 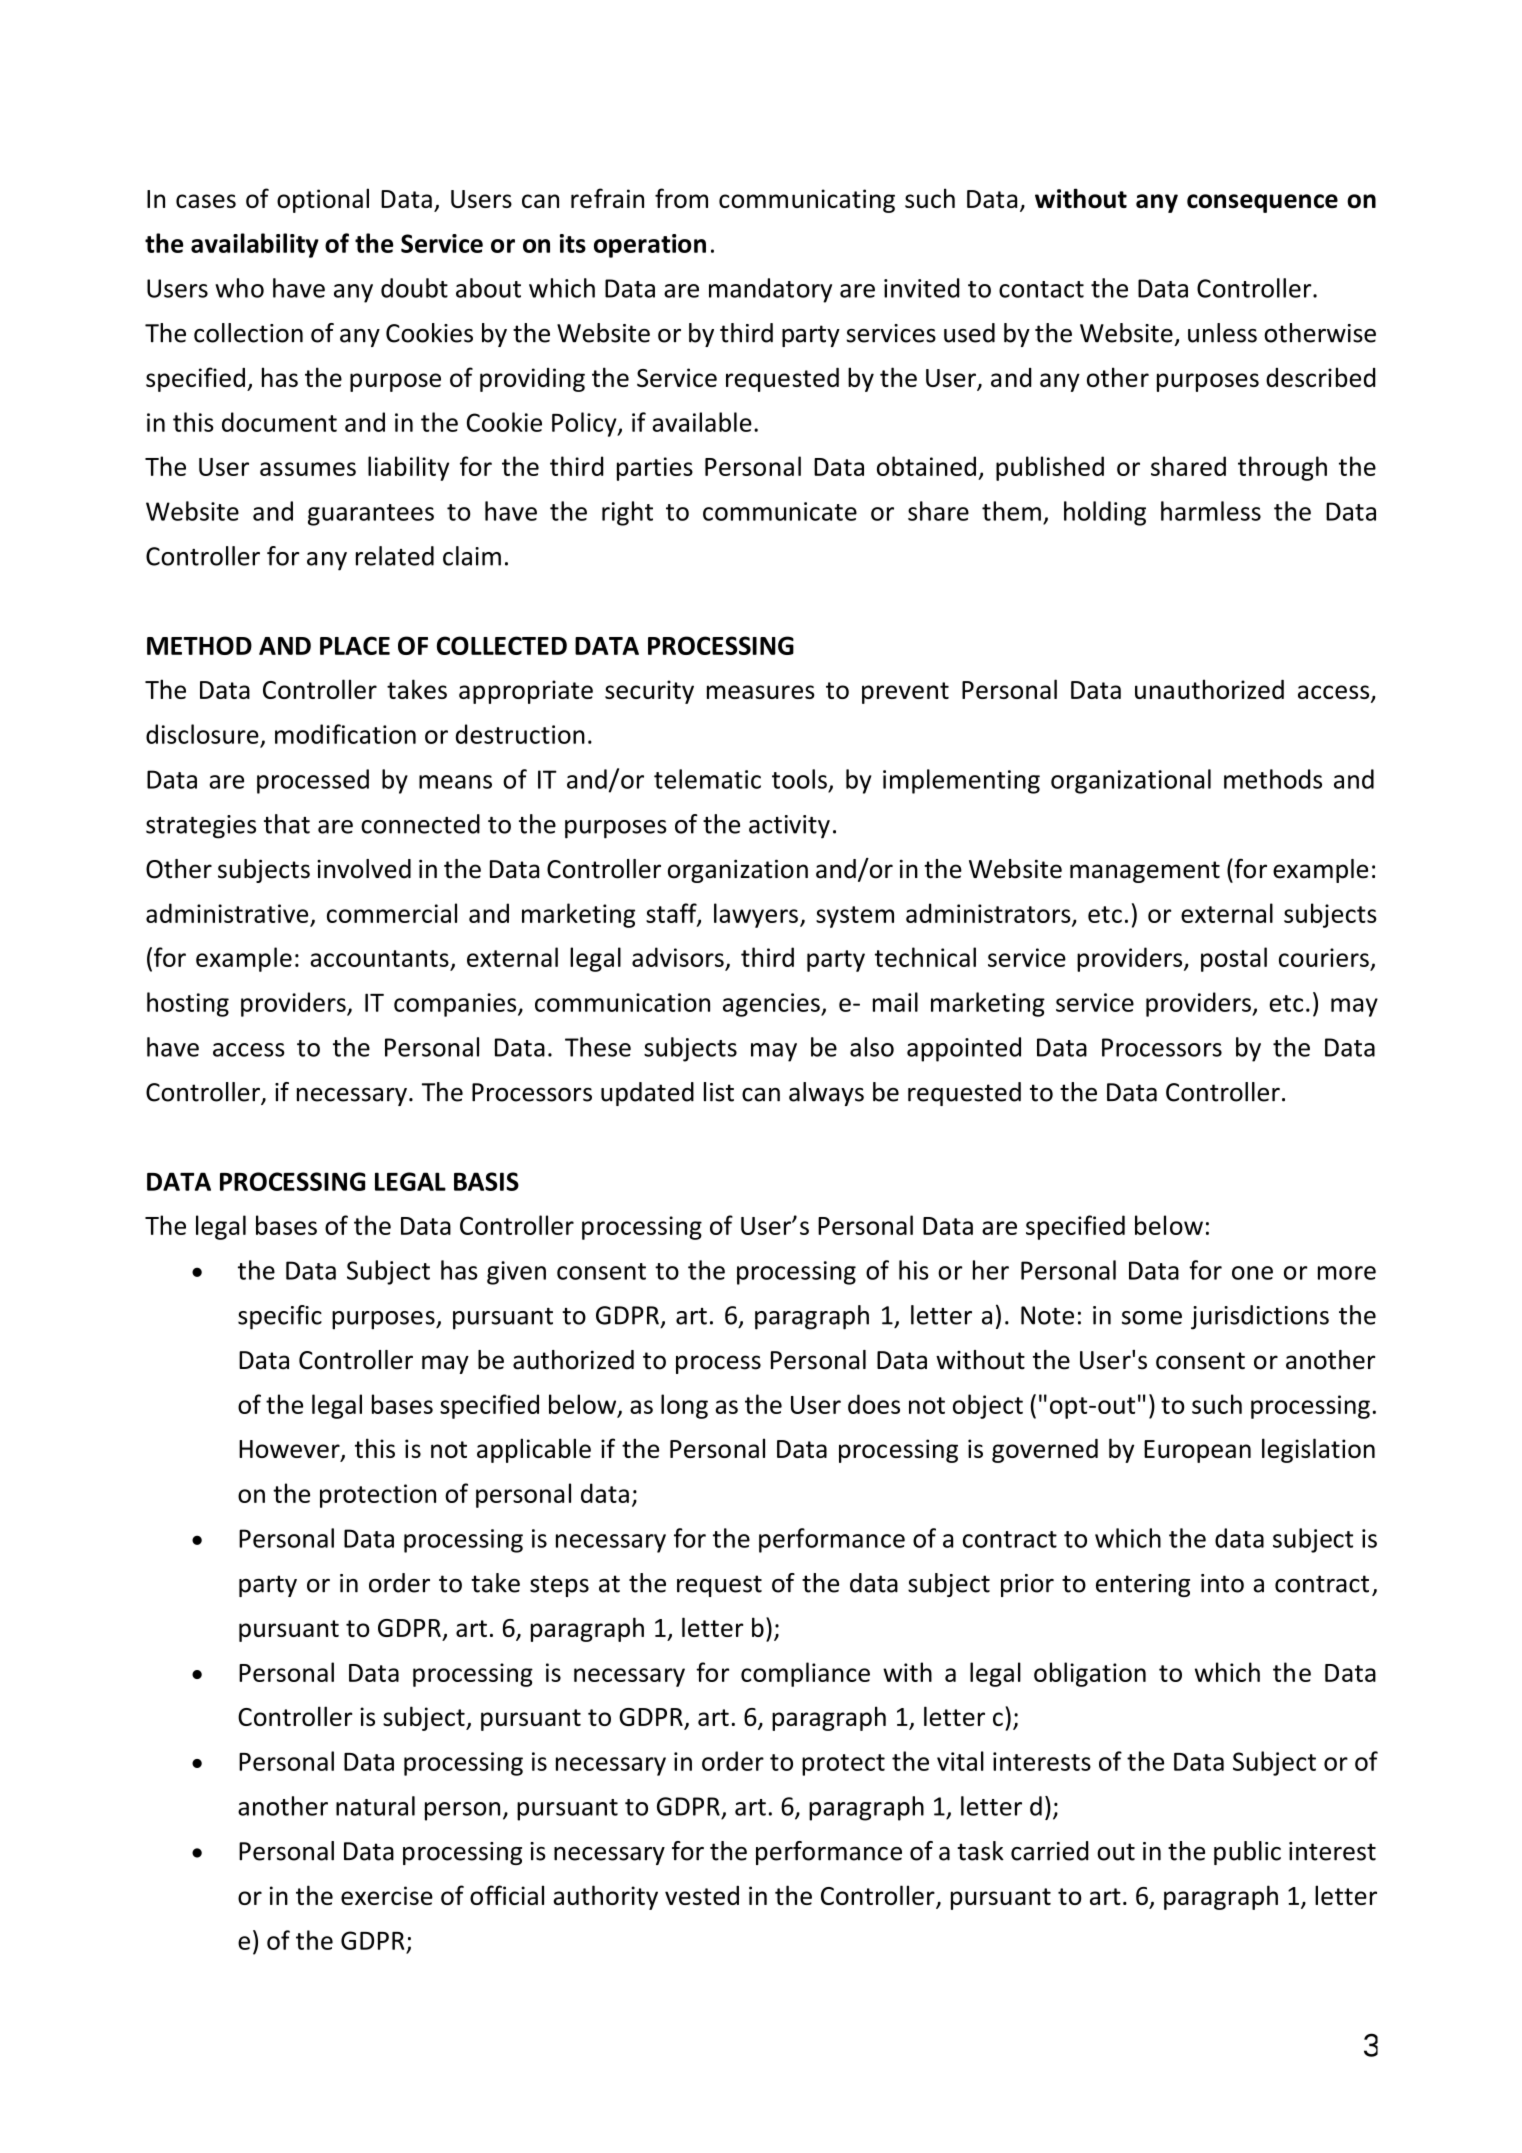 What do you see at coordinates (1211, 511) in the screenshot?
I see `harmless` at bounding box center [1211, 511].
